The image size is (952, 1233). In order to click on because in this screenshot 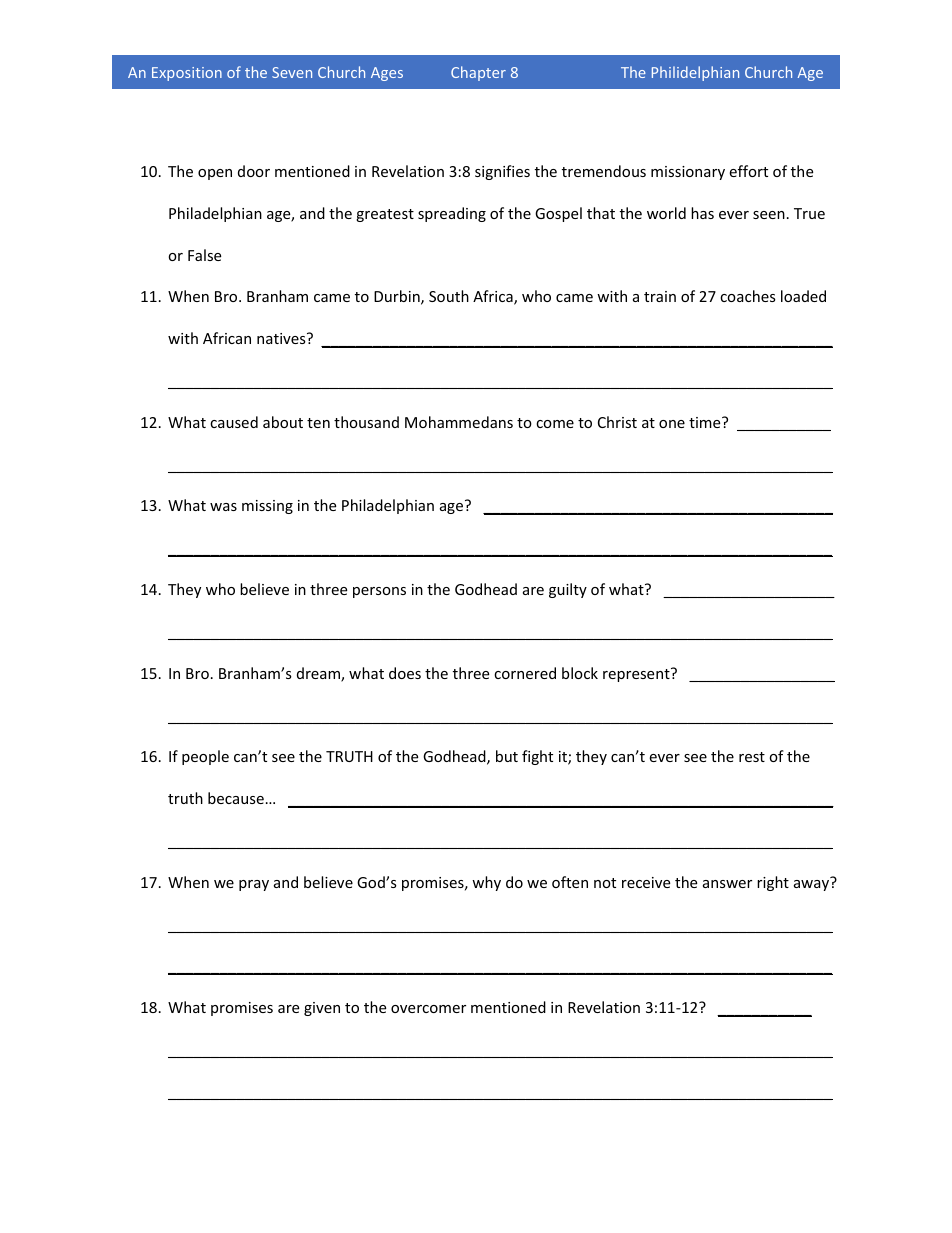, I will do `click(236, 798)`.
